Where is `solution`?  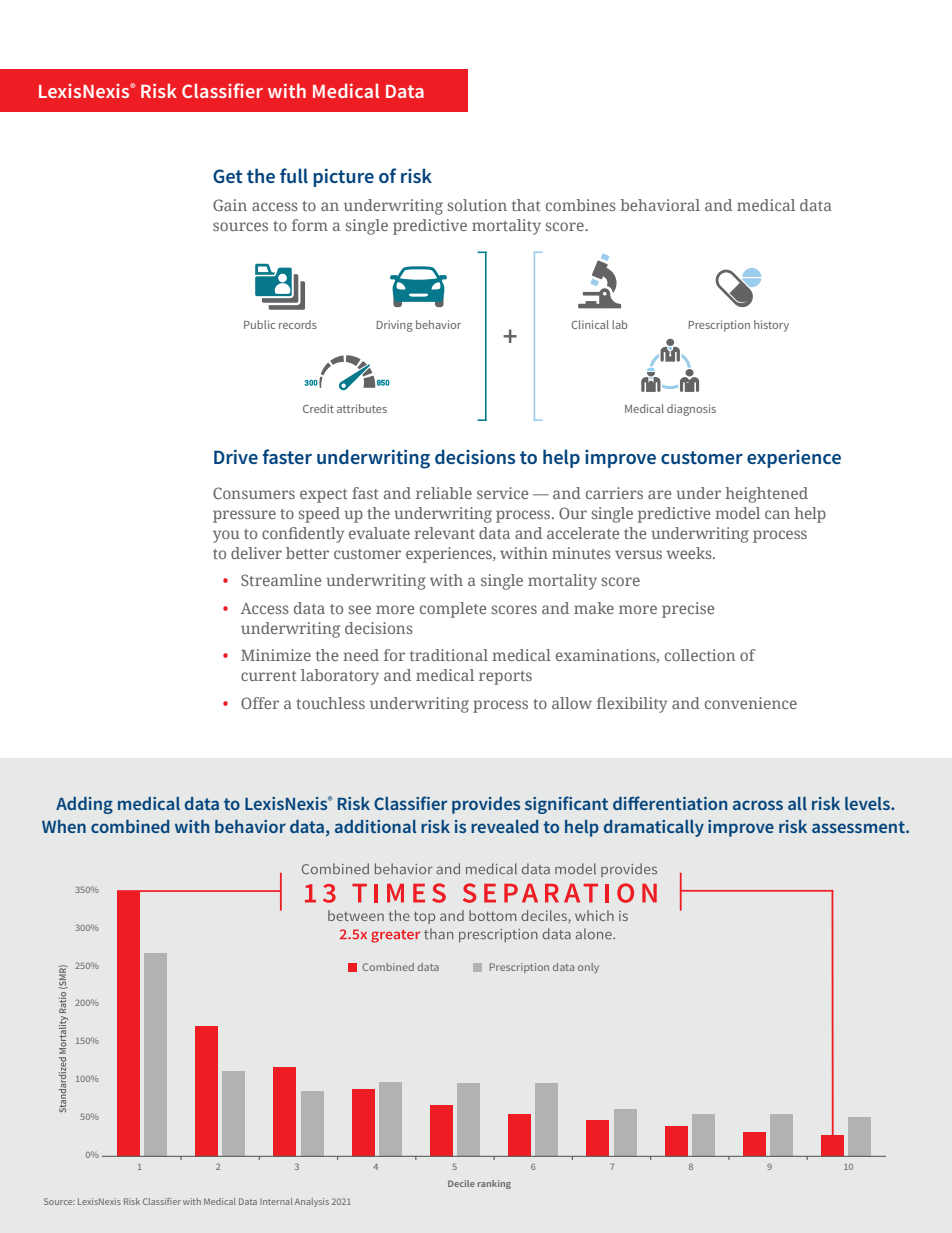
solution is located at coordinates (477, 205).
